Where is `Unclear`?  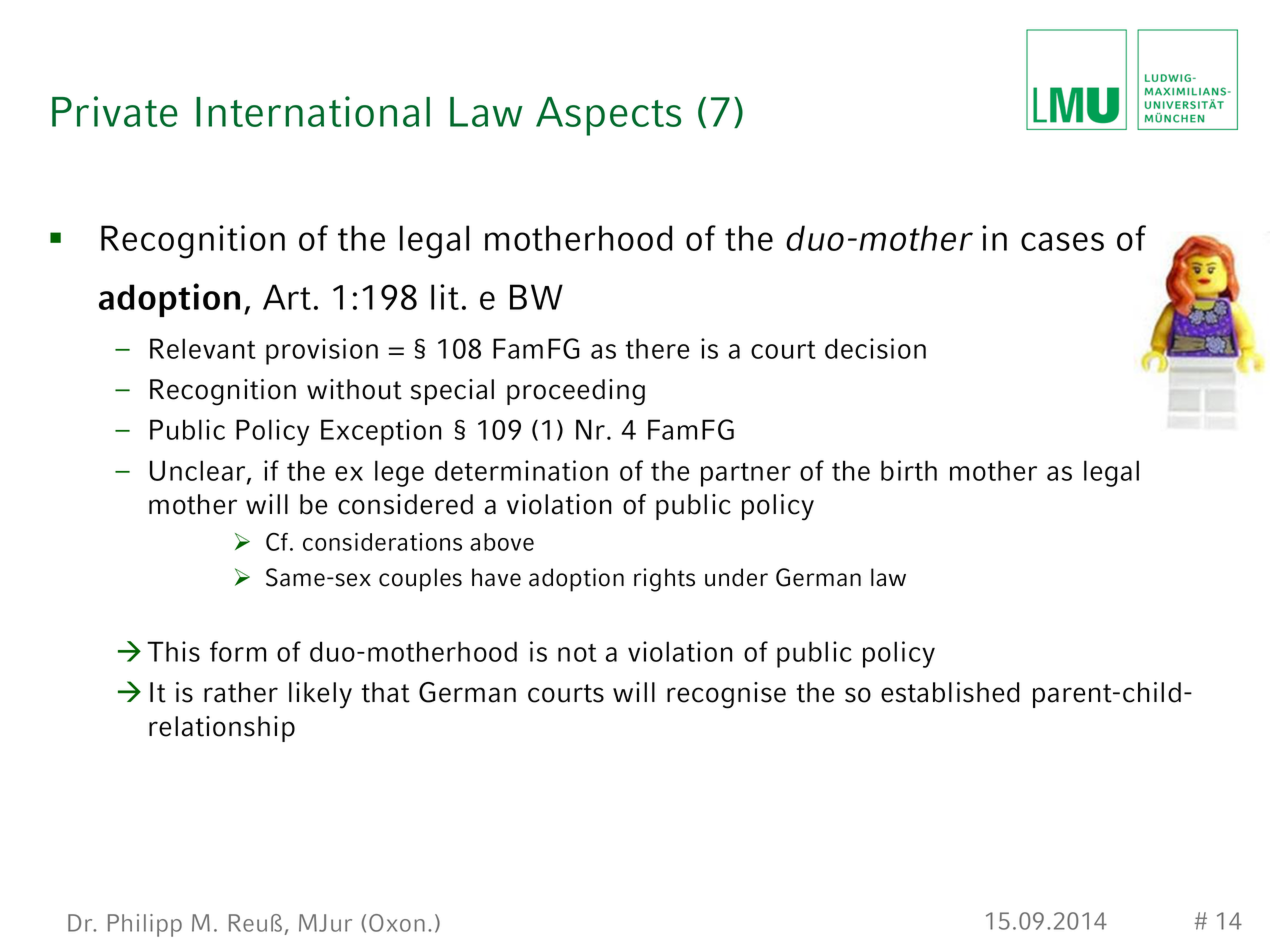
Unclear is located at coordinates (199, 471).
